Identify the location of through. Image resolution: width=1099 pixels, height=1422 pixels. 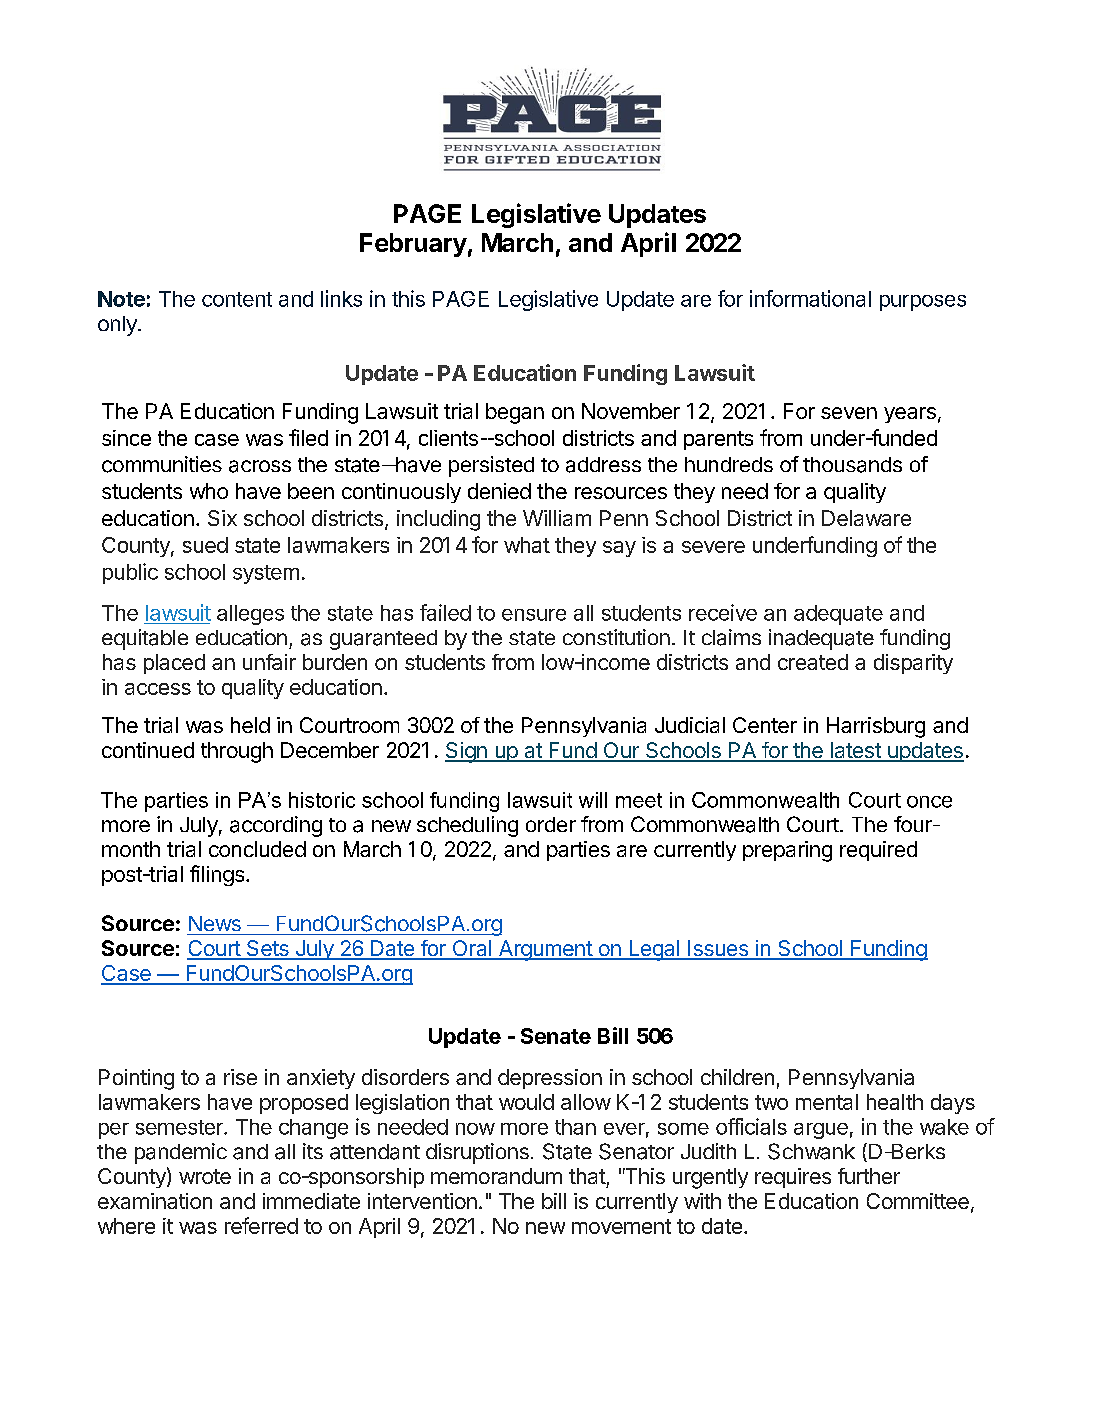
(237, 752).
